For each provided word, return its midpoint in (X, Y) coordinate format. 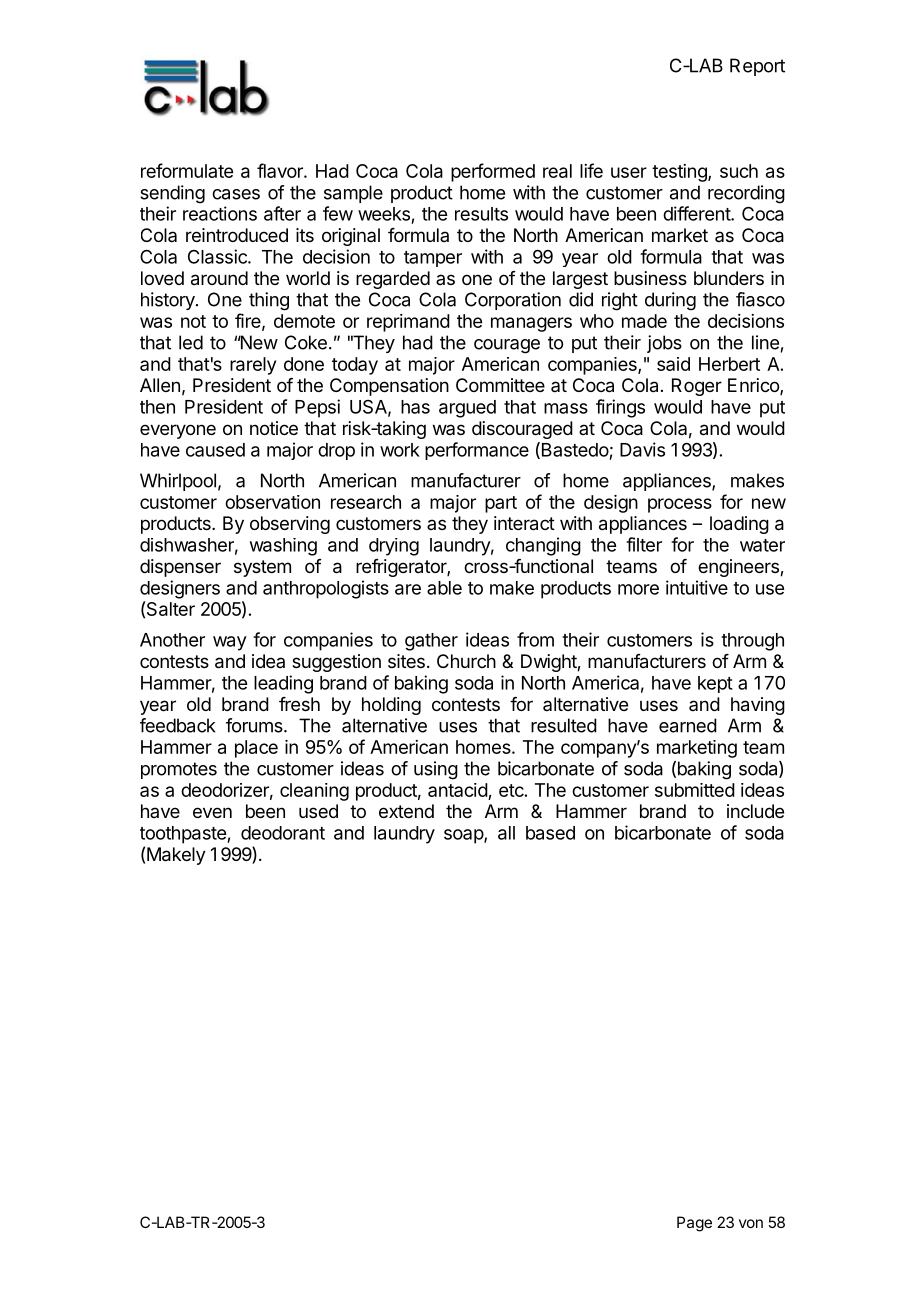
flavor (281, 170)
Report (757, 67)
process (680, 505)
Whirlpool (178, 482)
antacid (458, 790)
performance (477, 451)
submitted (695, 790)
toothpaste (184, 835)
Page (694, 1224)
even (212, 812)
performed (493, 172)
